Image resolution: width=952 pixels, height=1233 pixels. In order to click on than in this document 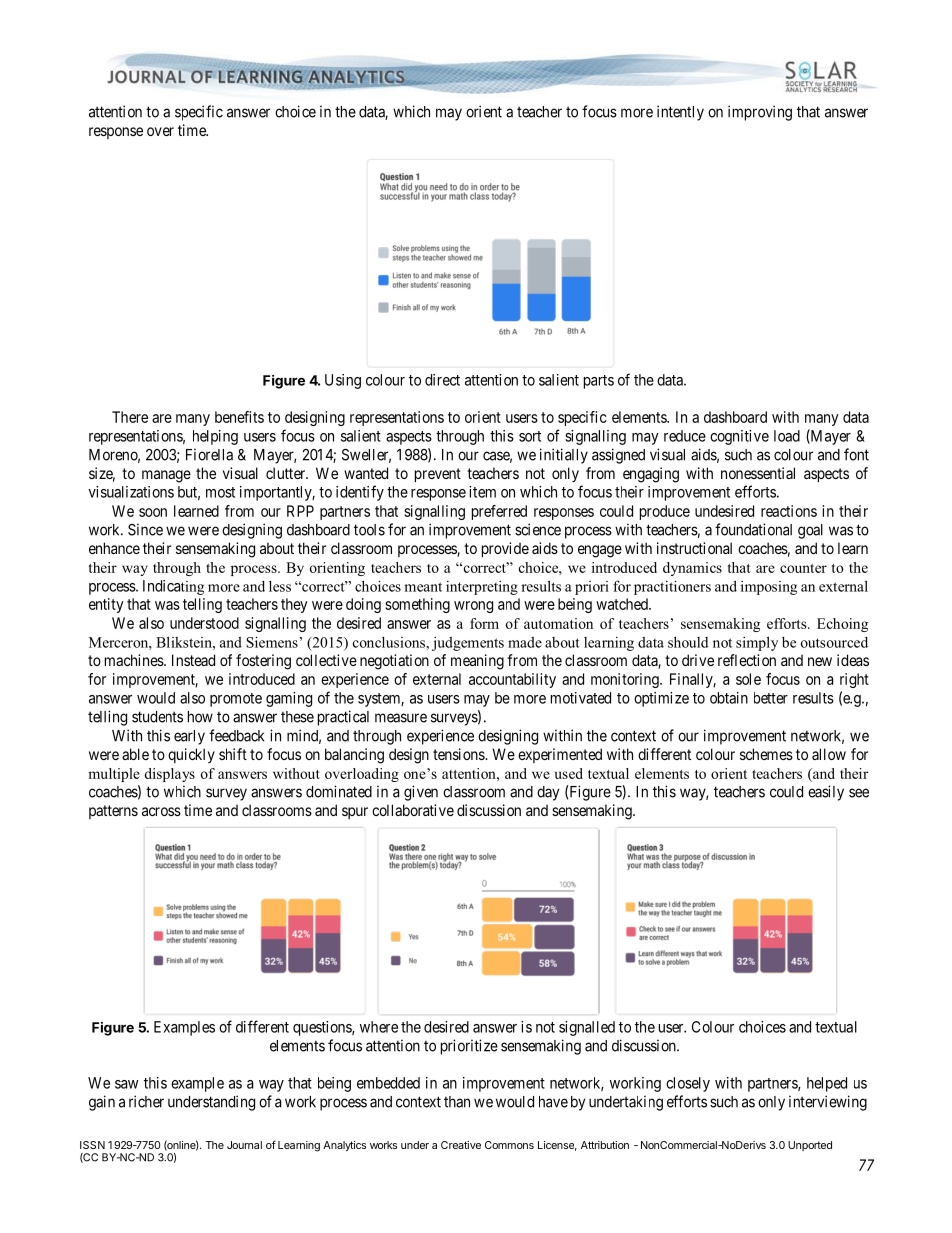, I will do `click(457, 1102)`.
